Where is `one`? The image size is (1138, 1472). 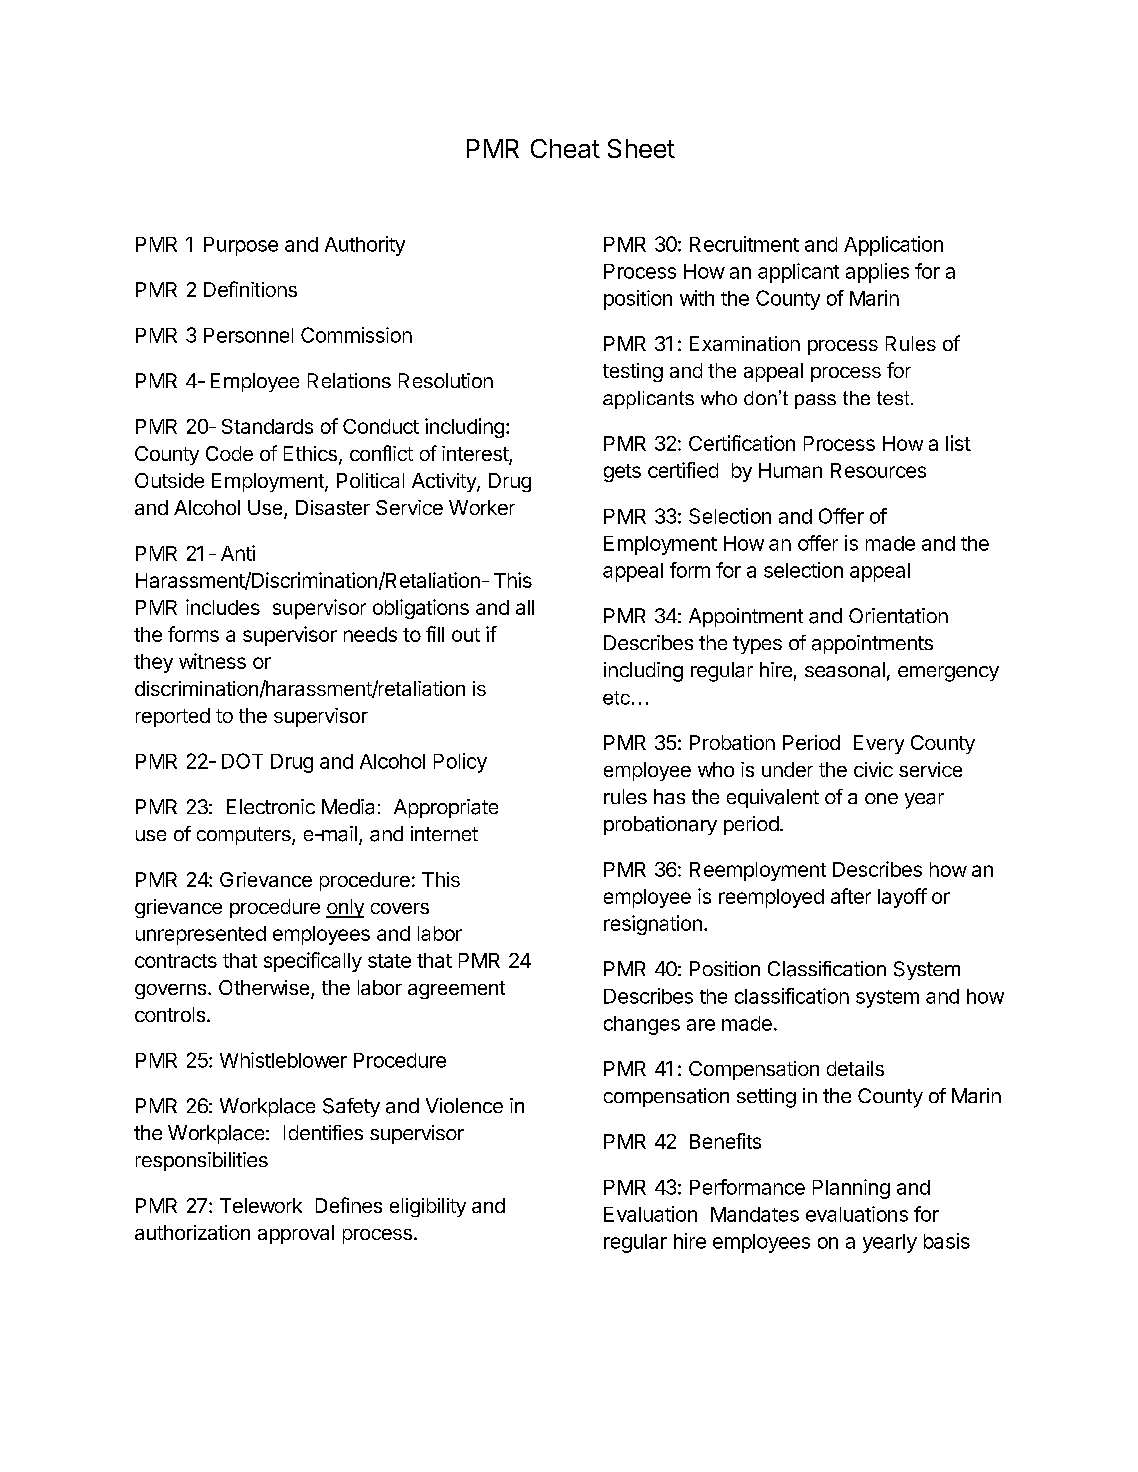 one is located at coordinates (881, 798).
